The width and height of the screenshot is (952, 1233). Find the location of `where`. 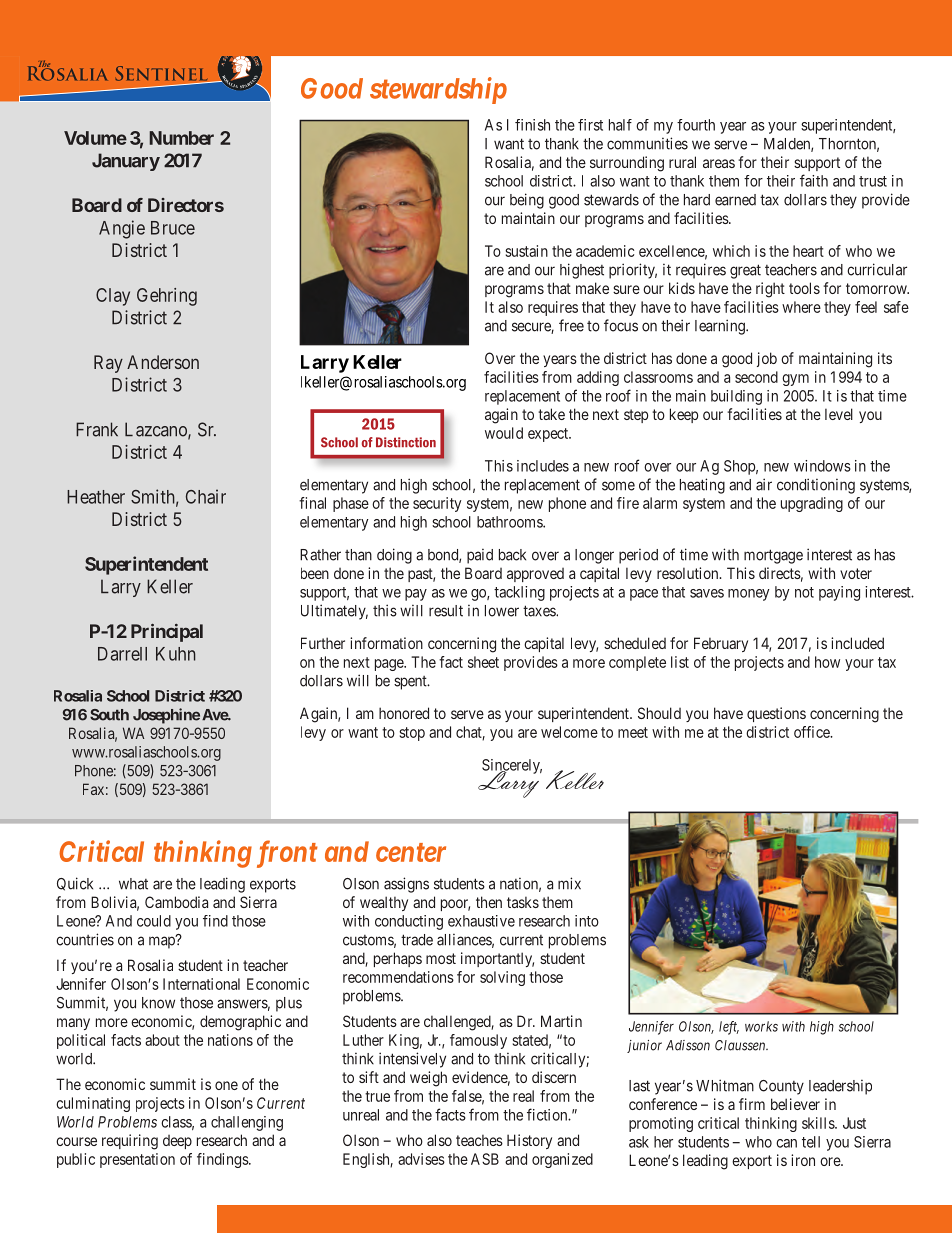

where is located at coordinates (801, 307).
